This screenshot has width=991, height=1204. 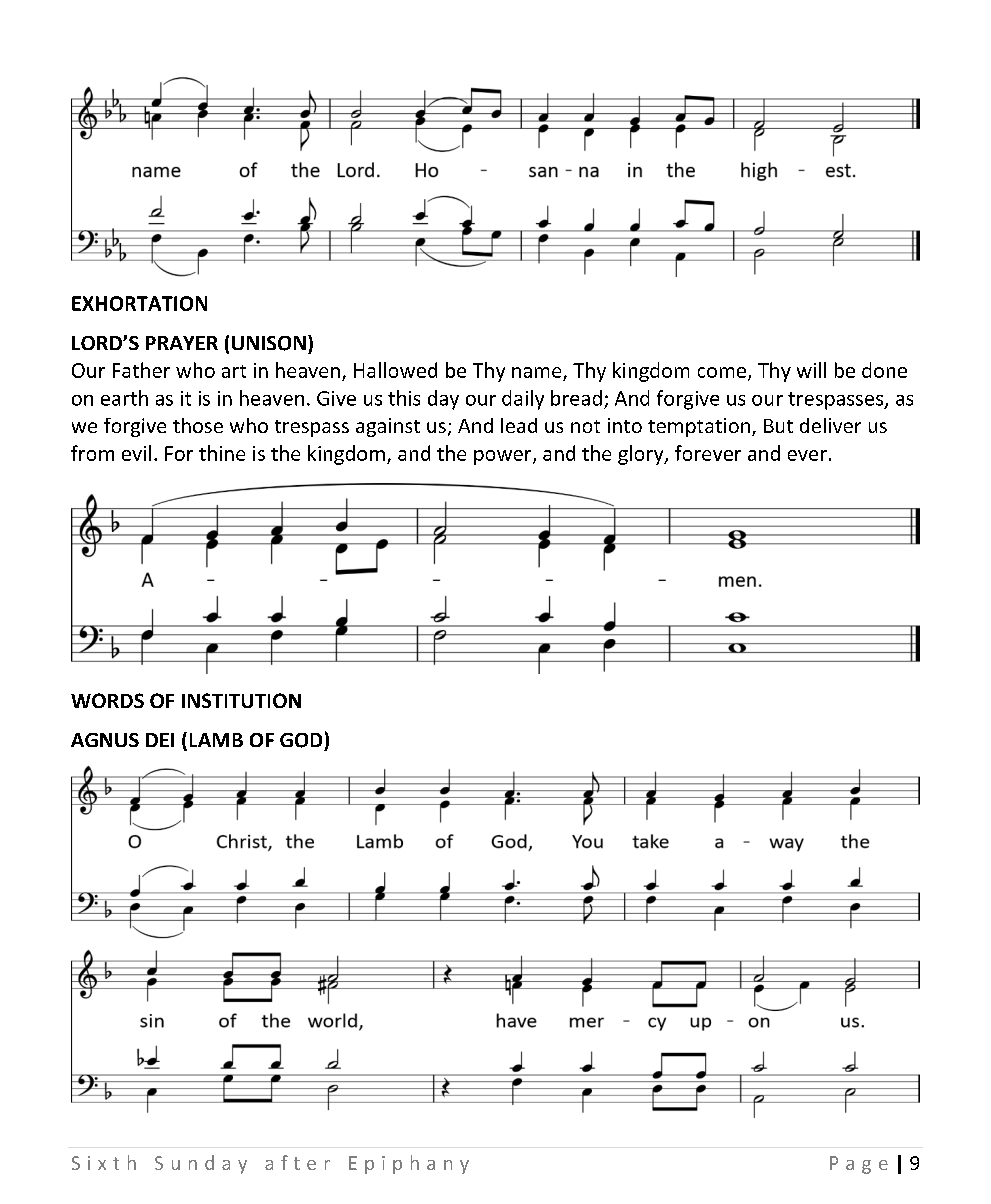 What do you see at coordinates (504, 457) in the screenshot?
I see `power` at bounding box center [504, 457].
